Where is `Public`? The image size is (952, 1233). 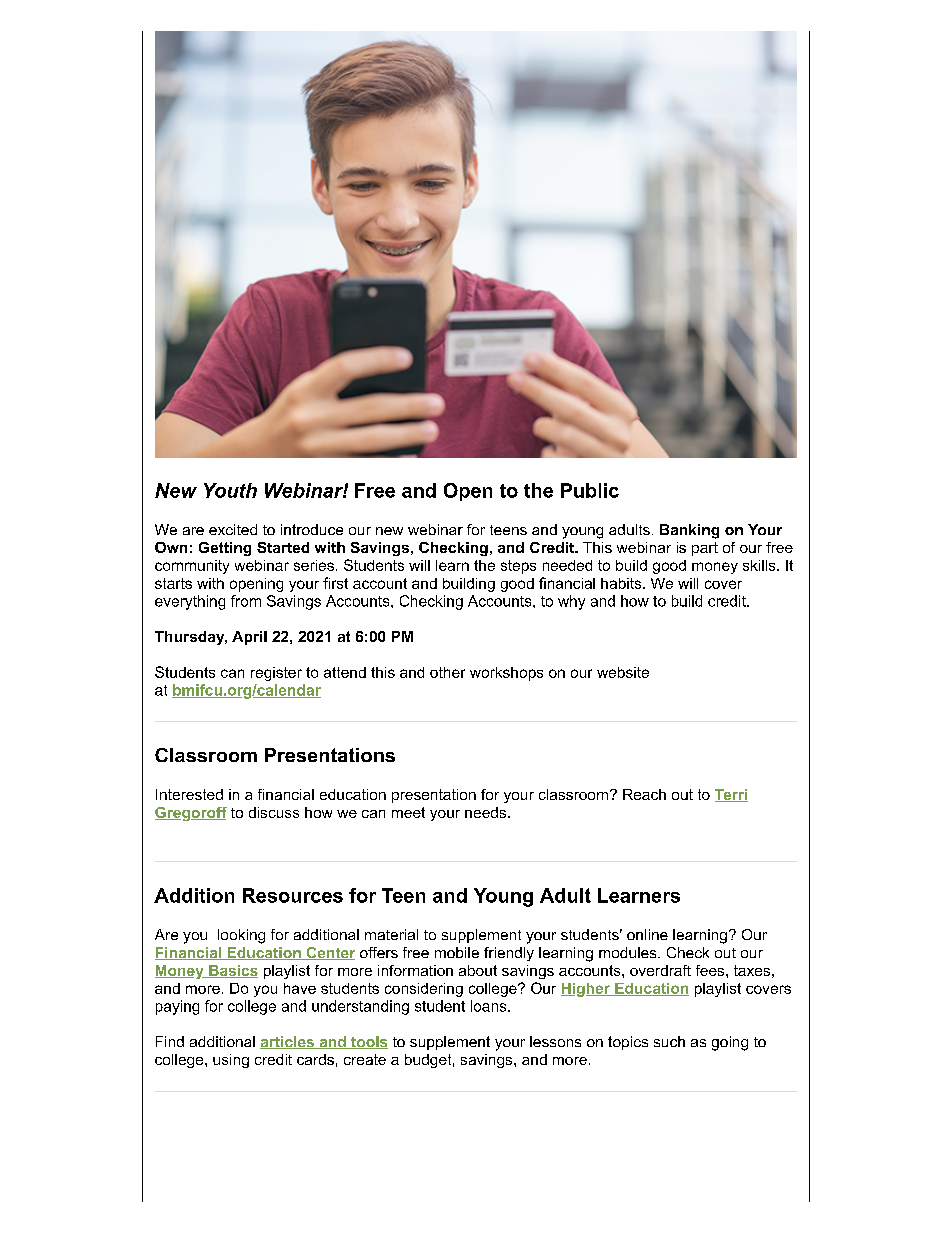
Public is located at coordinates (590, 490).
